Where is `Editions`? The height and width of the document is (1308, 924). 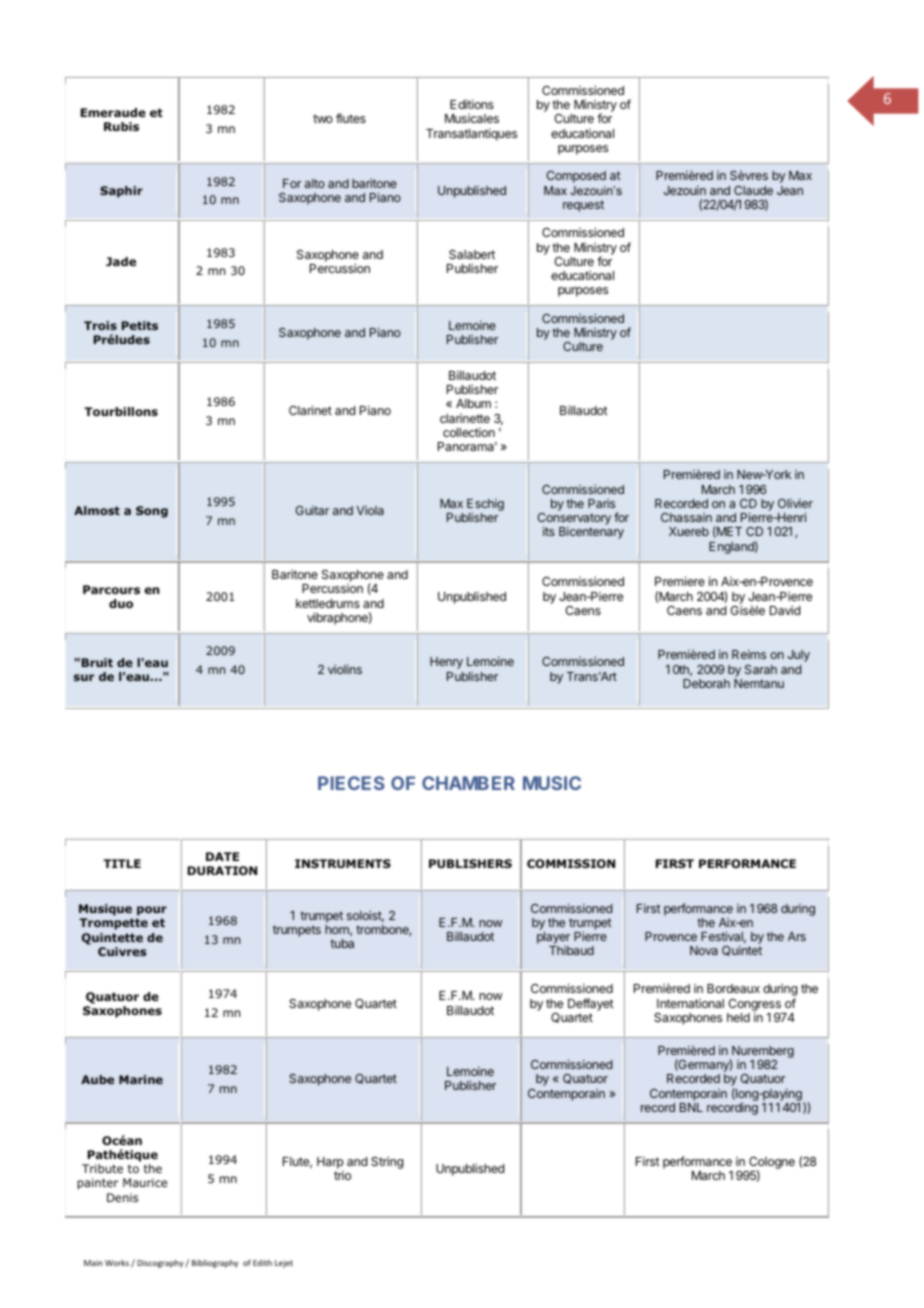 Editions is located at coordinates (472, 104).
